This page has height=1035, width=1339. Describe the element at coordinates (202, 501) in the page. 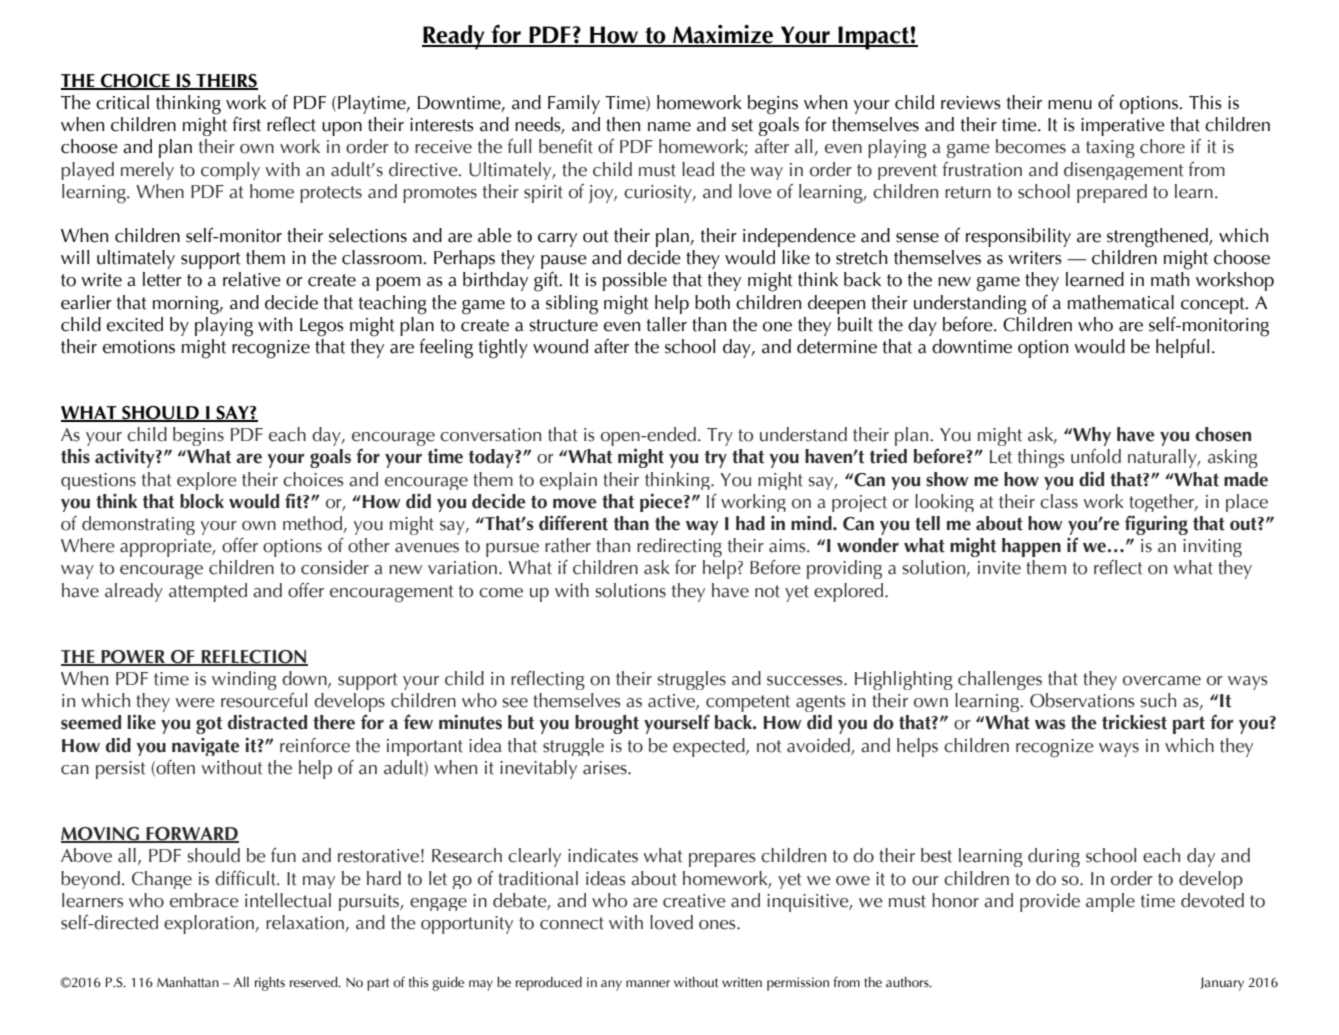

I see `block` at that location.
